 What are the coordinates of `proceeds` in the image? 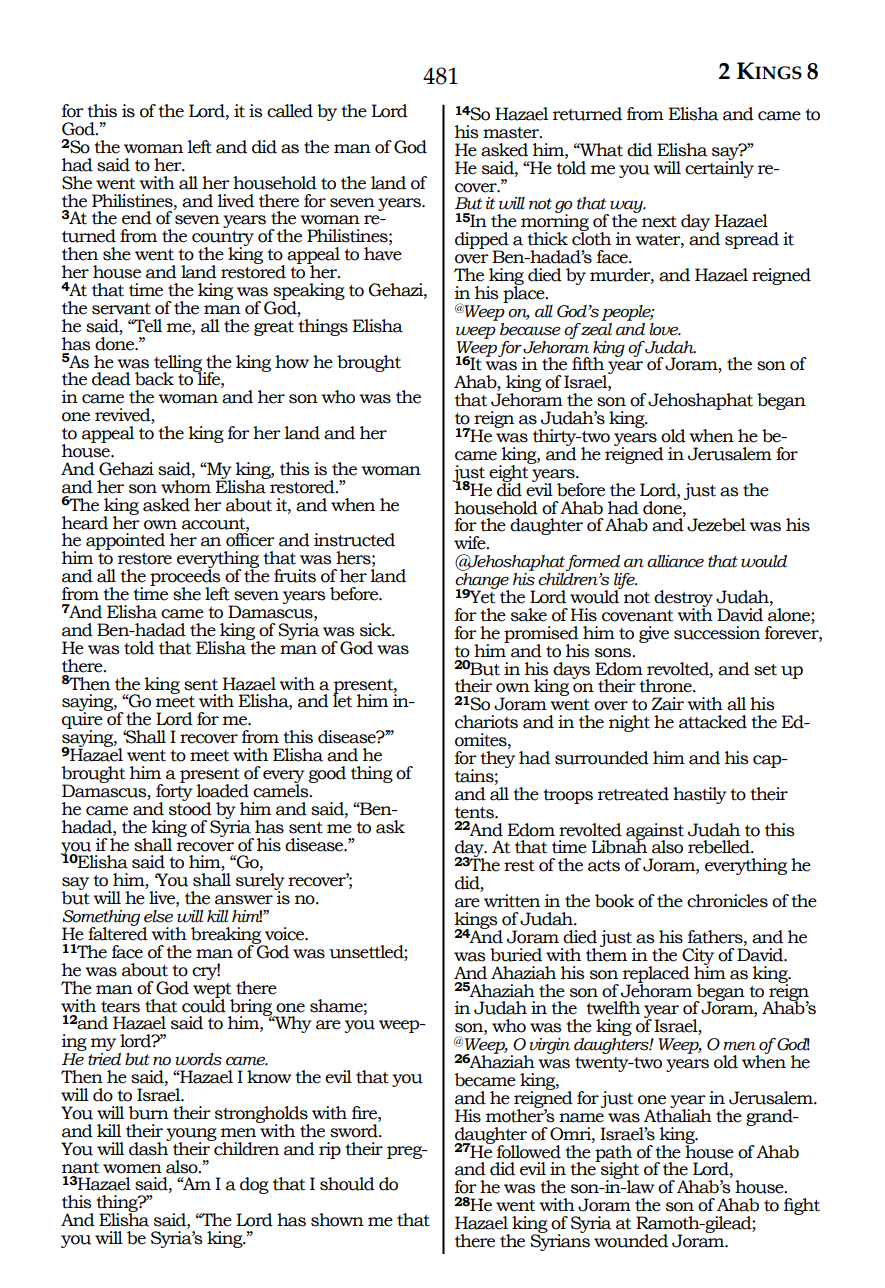 It's located at (186, 578).
